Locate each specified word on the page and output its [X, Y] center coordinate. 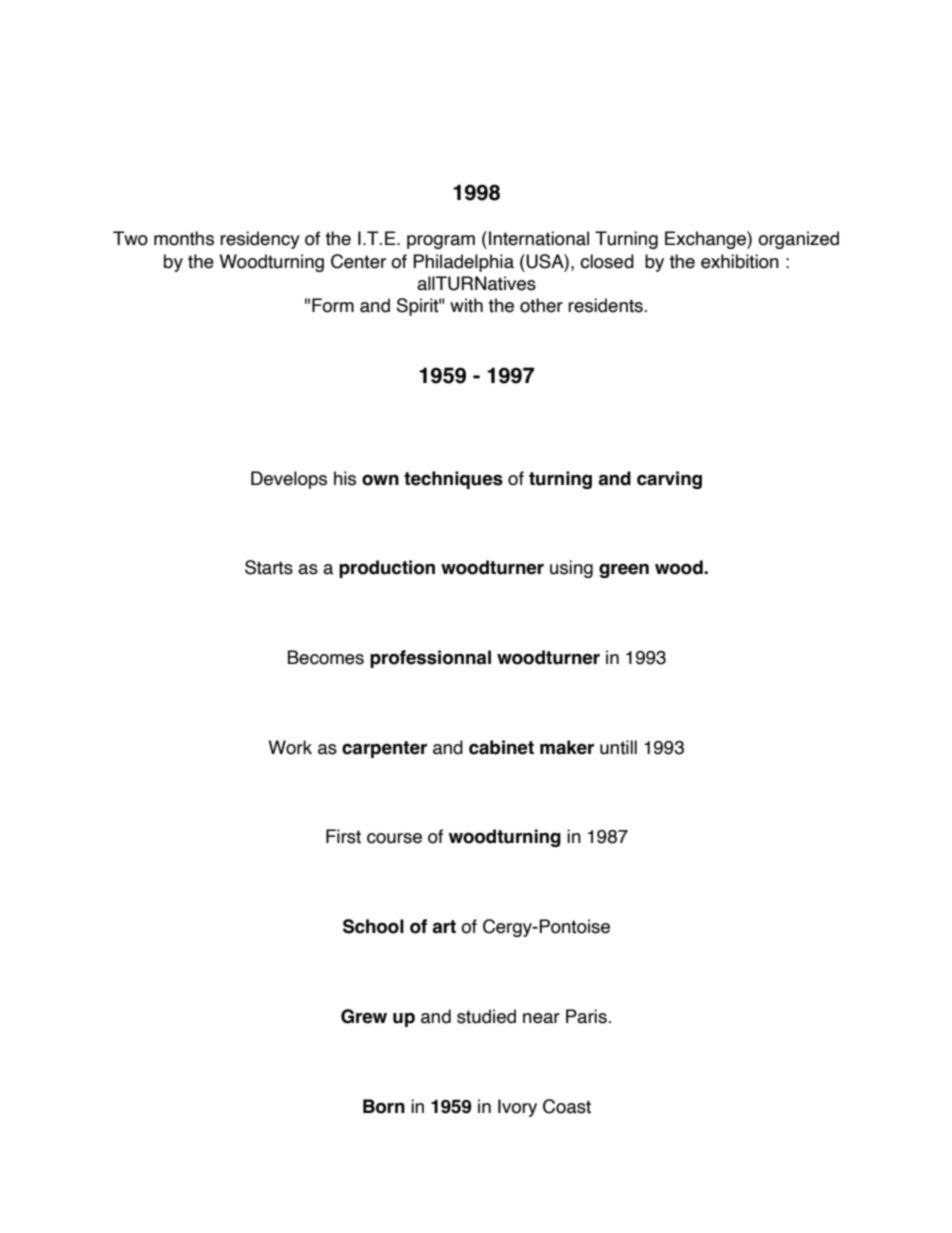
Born [384, 1106]
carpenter [384, 749]
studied [486, 1016]
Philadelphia [463, 263]
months [184, 238]
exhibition [740, 261]
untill [618, 747]
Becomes [326, 657]
